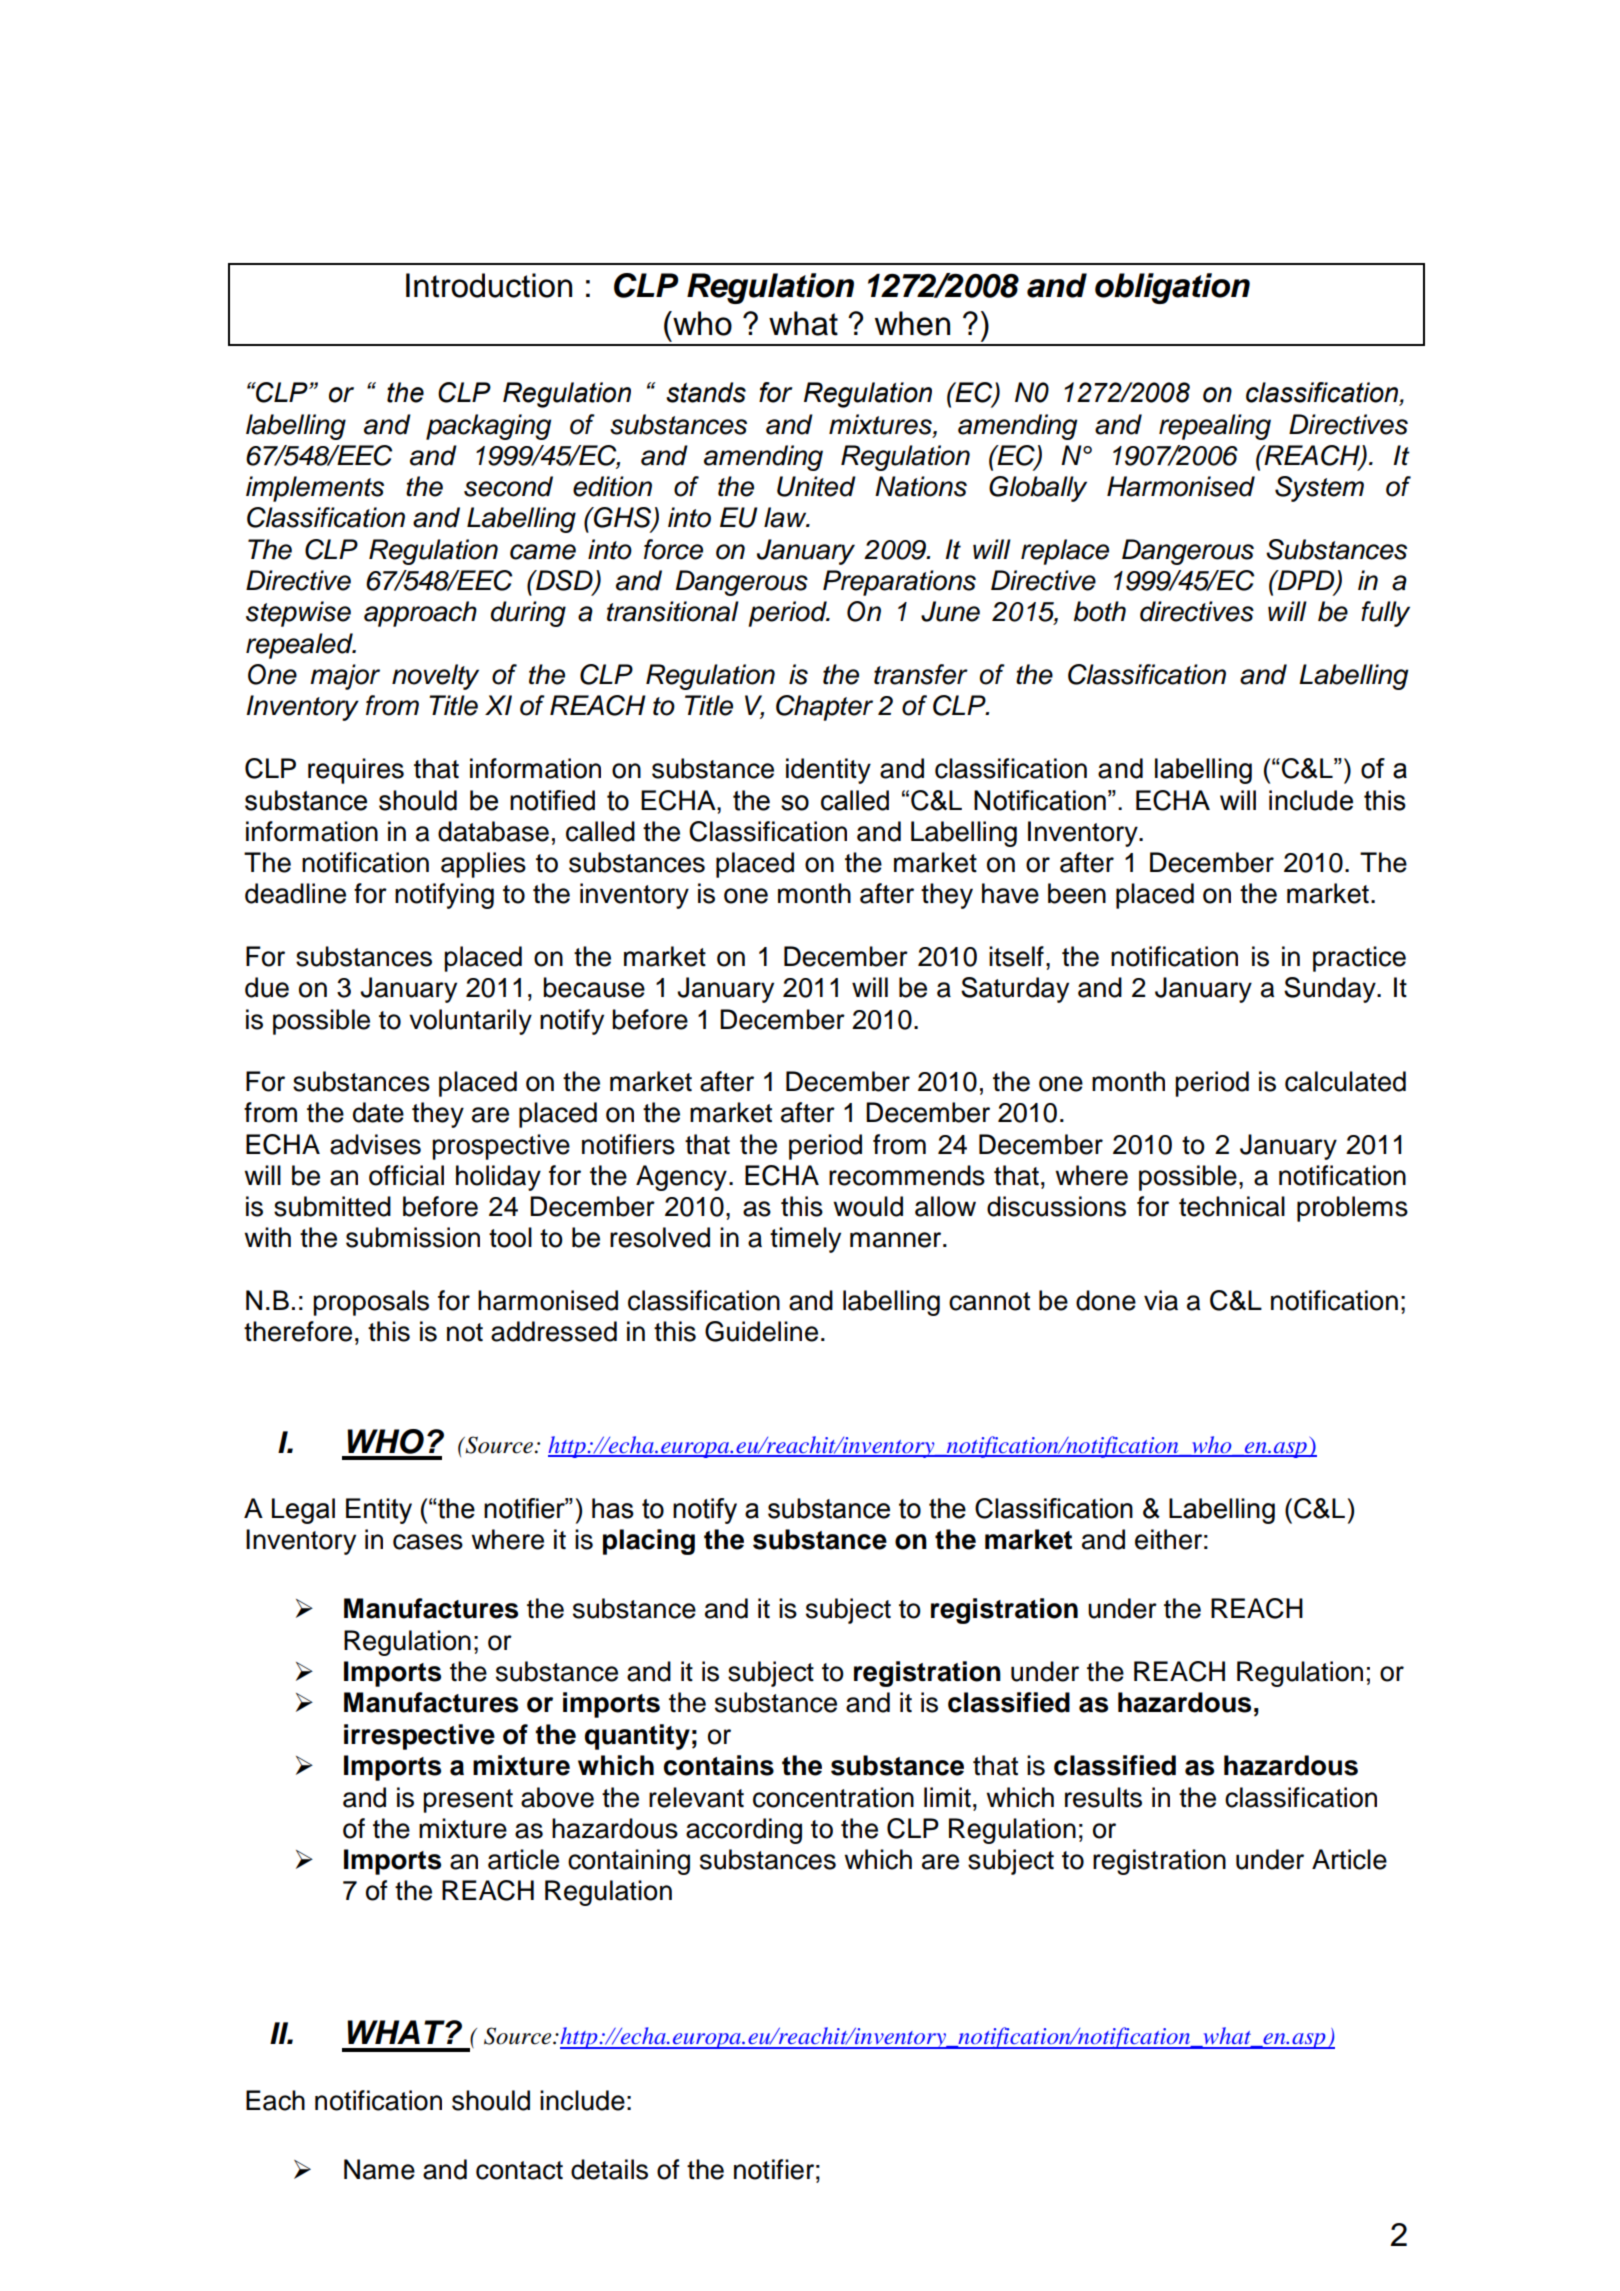 The height and width of the screenshot is (2291, 1620). What do you see at coordinates (1232, 1206) in the screenshot?
I see `technical` at bounding box center [1232, 1206].
